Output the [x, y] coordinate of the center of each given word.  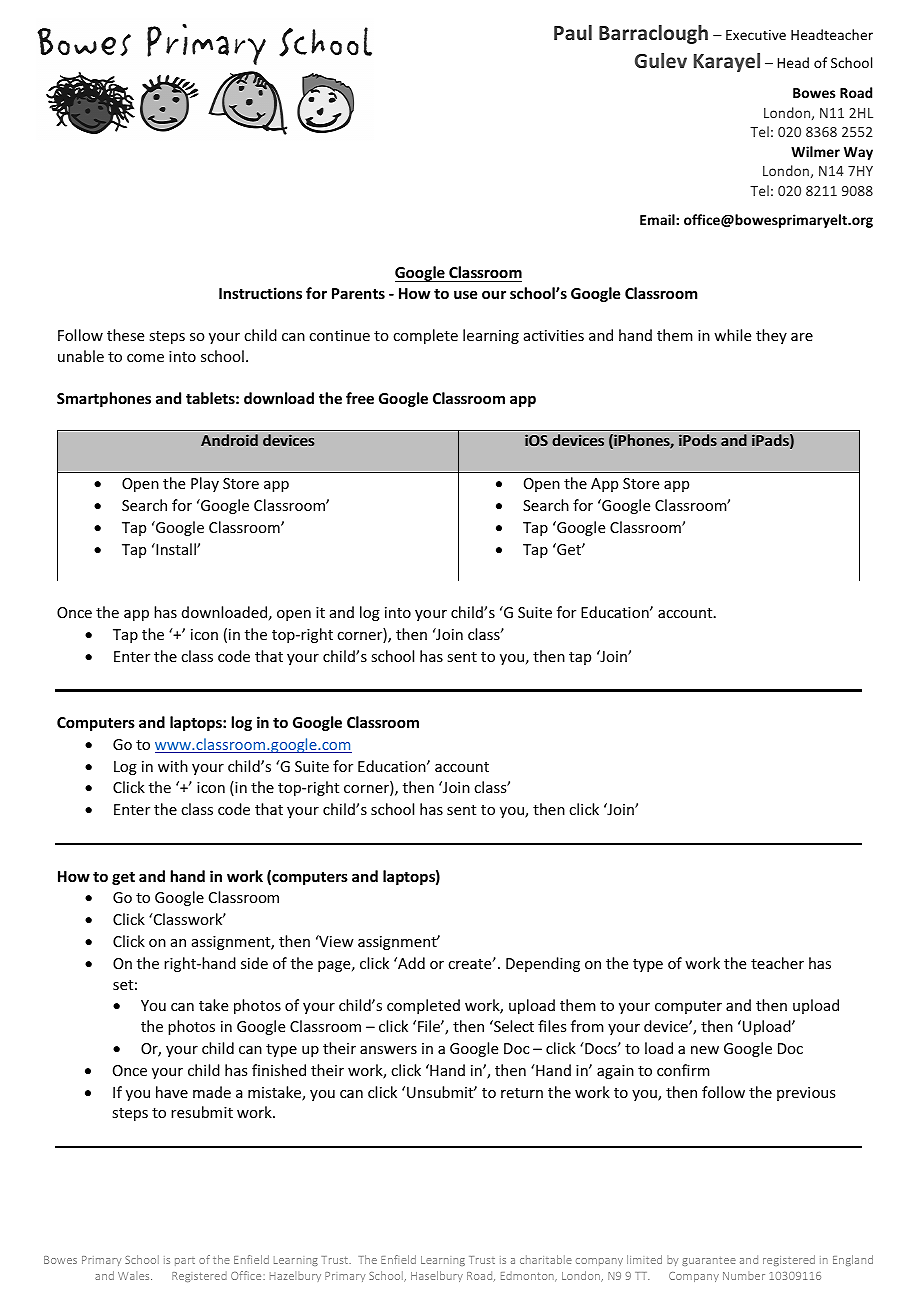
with [173, 766]
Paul [573, 32]
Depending [543, 964]
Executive [756, 35]
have [172, 1092]
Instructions [260, 293]
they [771, 336]
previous [806, 1094]
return [522, 1093]
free [360, 398]
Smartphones [104, 399]
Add [410, 963]
